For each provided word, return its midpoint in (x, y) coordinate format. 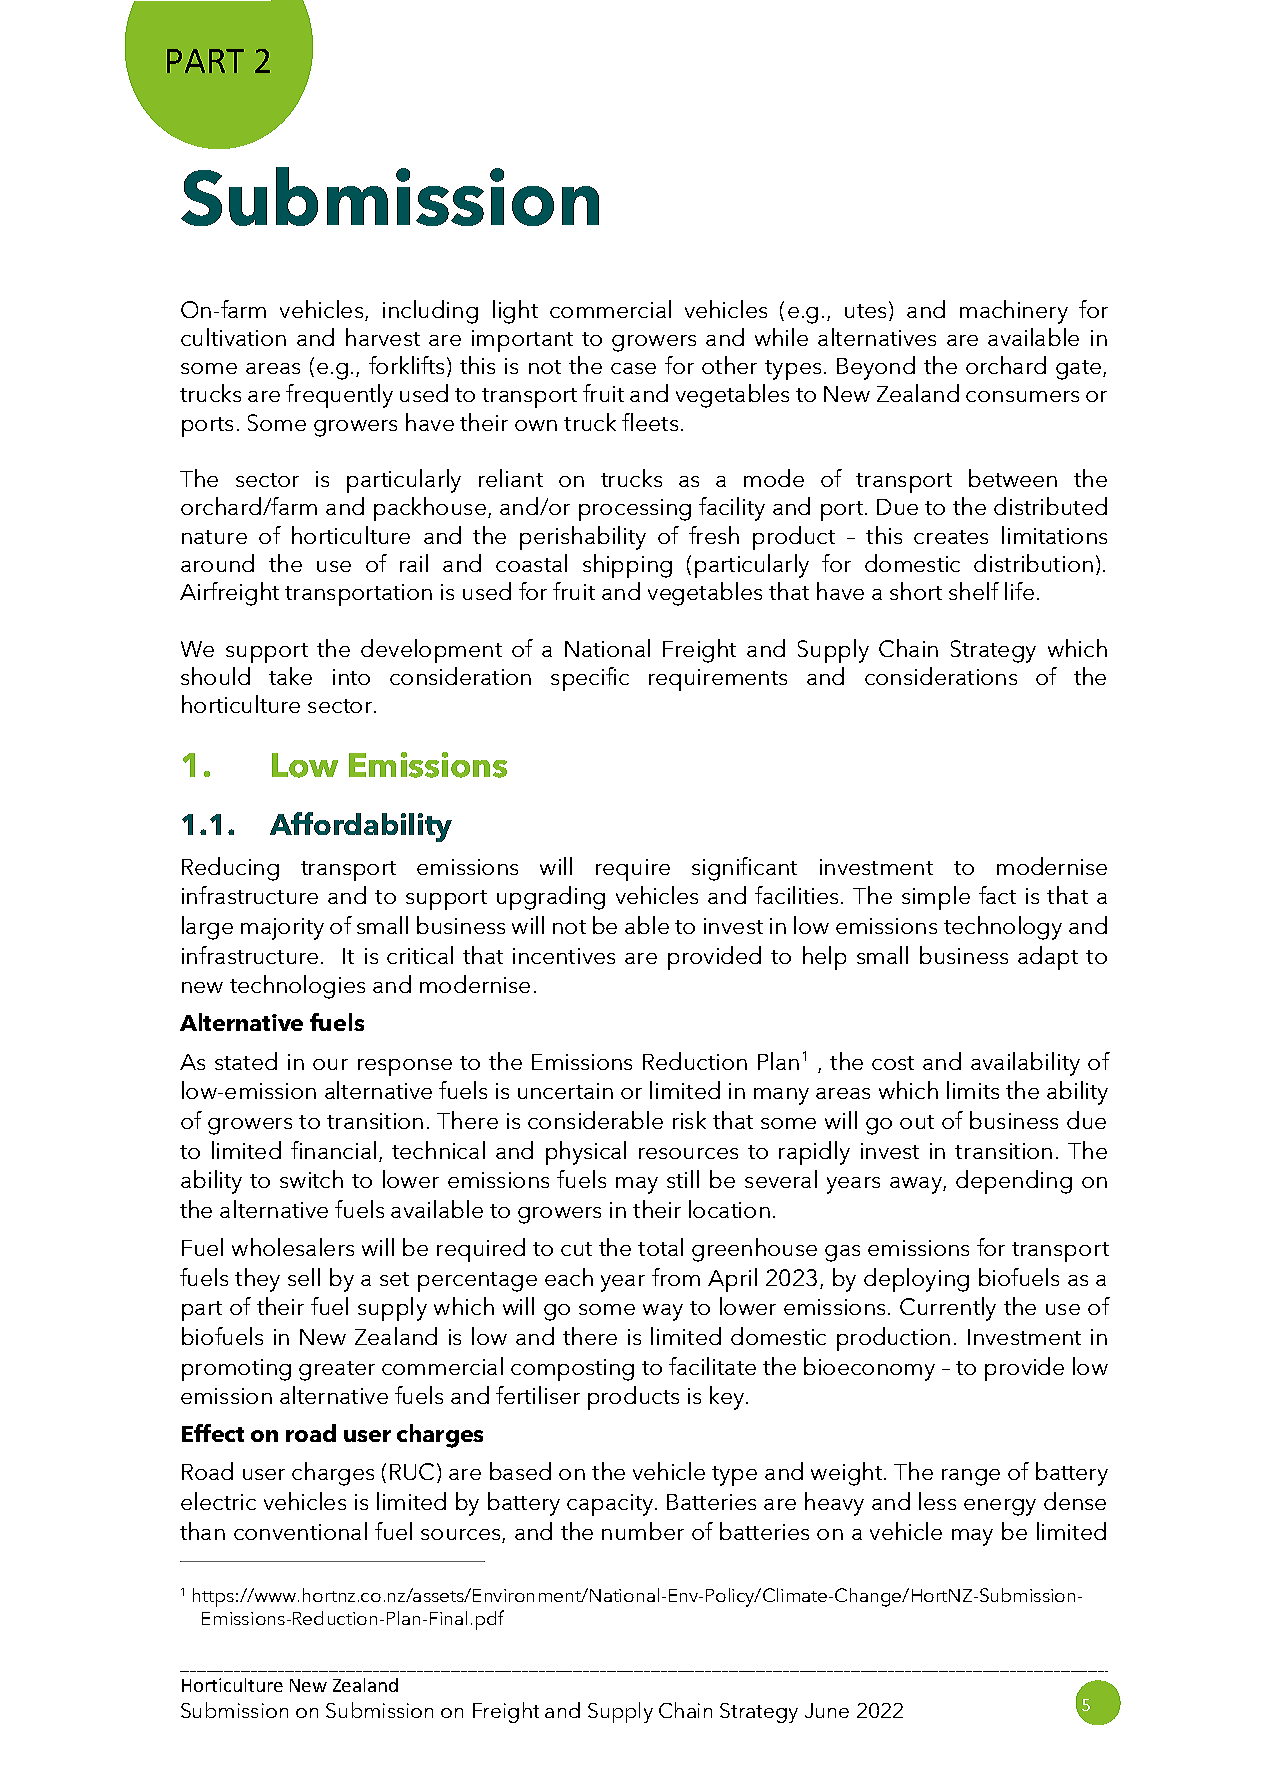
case (633, 368)
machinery (1014, 312)
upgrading (551, 898)
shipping (627, 566)
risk (689, 1120)
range (971, 1477)
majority (282, 929)
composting (572, 1370)
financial (333, 1150)
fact (997, 895)
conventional (300, 1531)
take (290, 676)
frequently (339, 396)
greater (337, 1371)
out (917, 1122)
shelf (974, 591)
